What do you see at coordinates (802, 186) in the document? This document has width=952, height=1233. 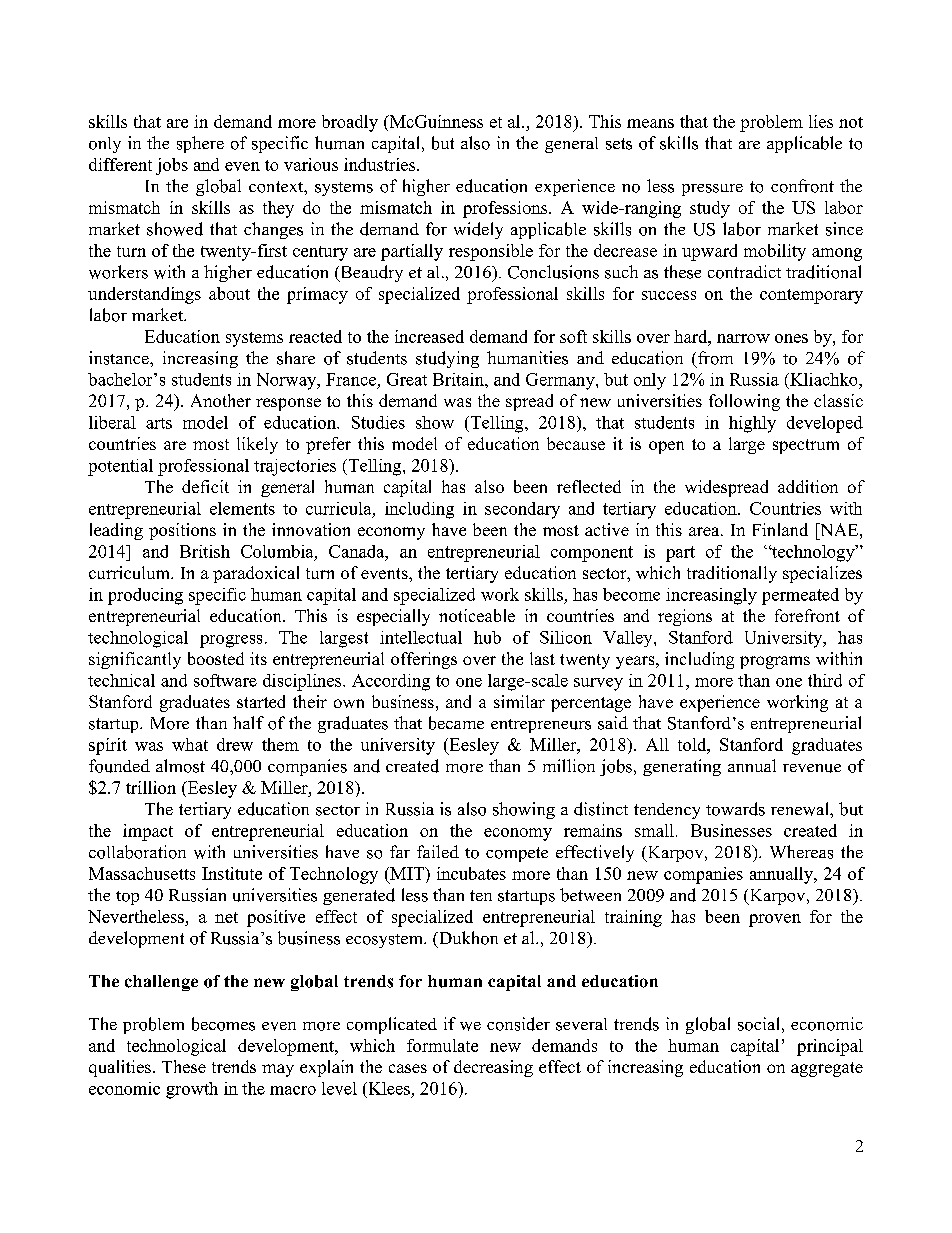 I see `confront` at bounding box center [802, 186].
